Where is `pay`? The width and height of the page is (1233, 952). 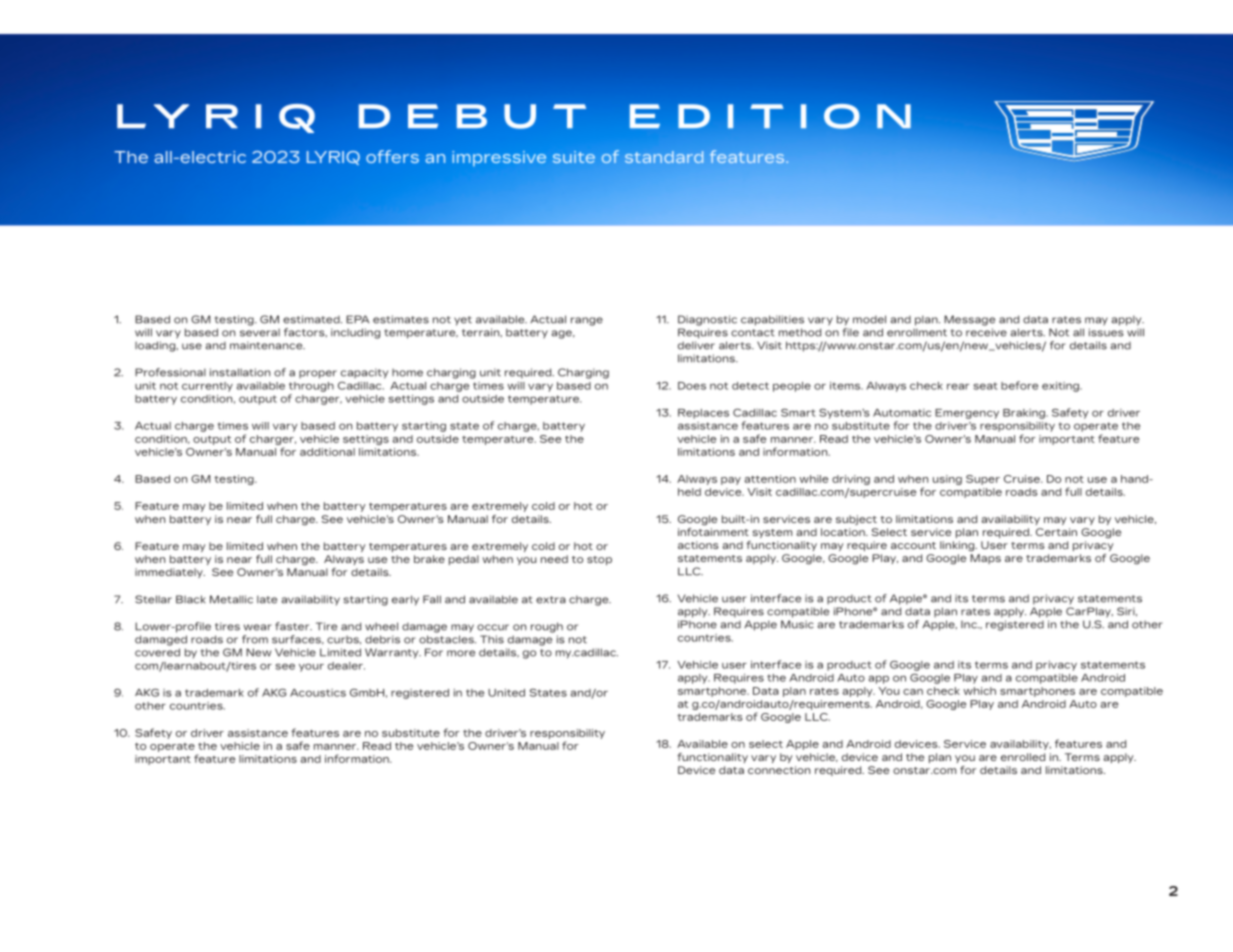
pay is located at coordinates (731, 481).
